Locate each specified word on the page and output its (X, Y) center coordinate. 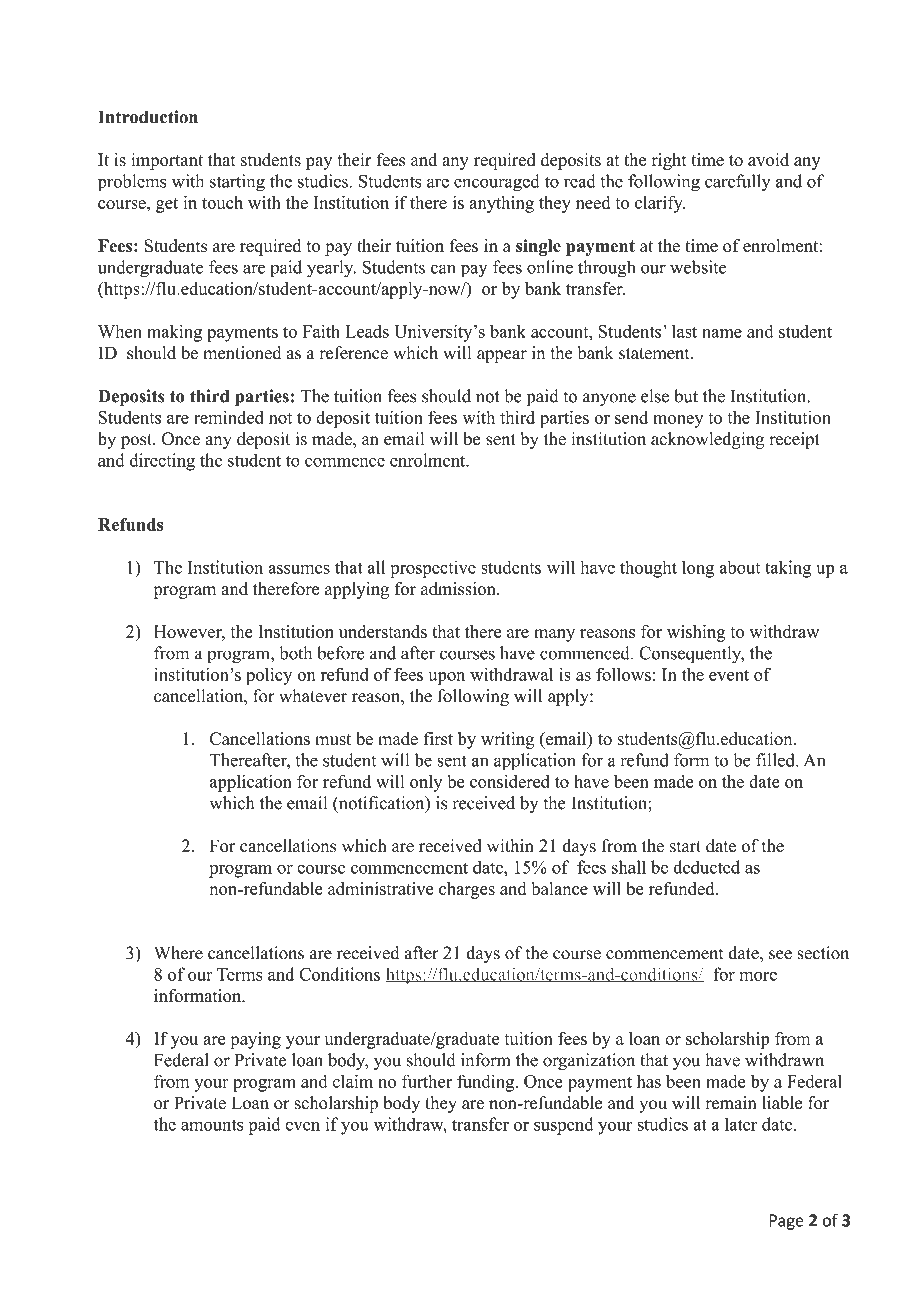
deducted (706, 867)
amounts (212, 1125)
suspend (563, 1126)
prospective (433, 569)
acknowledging (707, 440)
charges (467, 890)
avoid (768, 159)
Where (178, 953)
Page (786, 1222)
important (167, 161)
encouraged (496, 183)
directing (162, 462)
